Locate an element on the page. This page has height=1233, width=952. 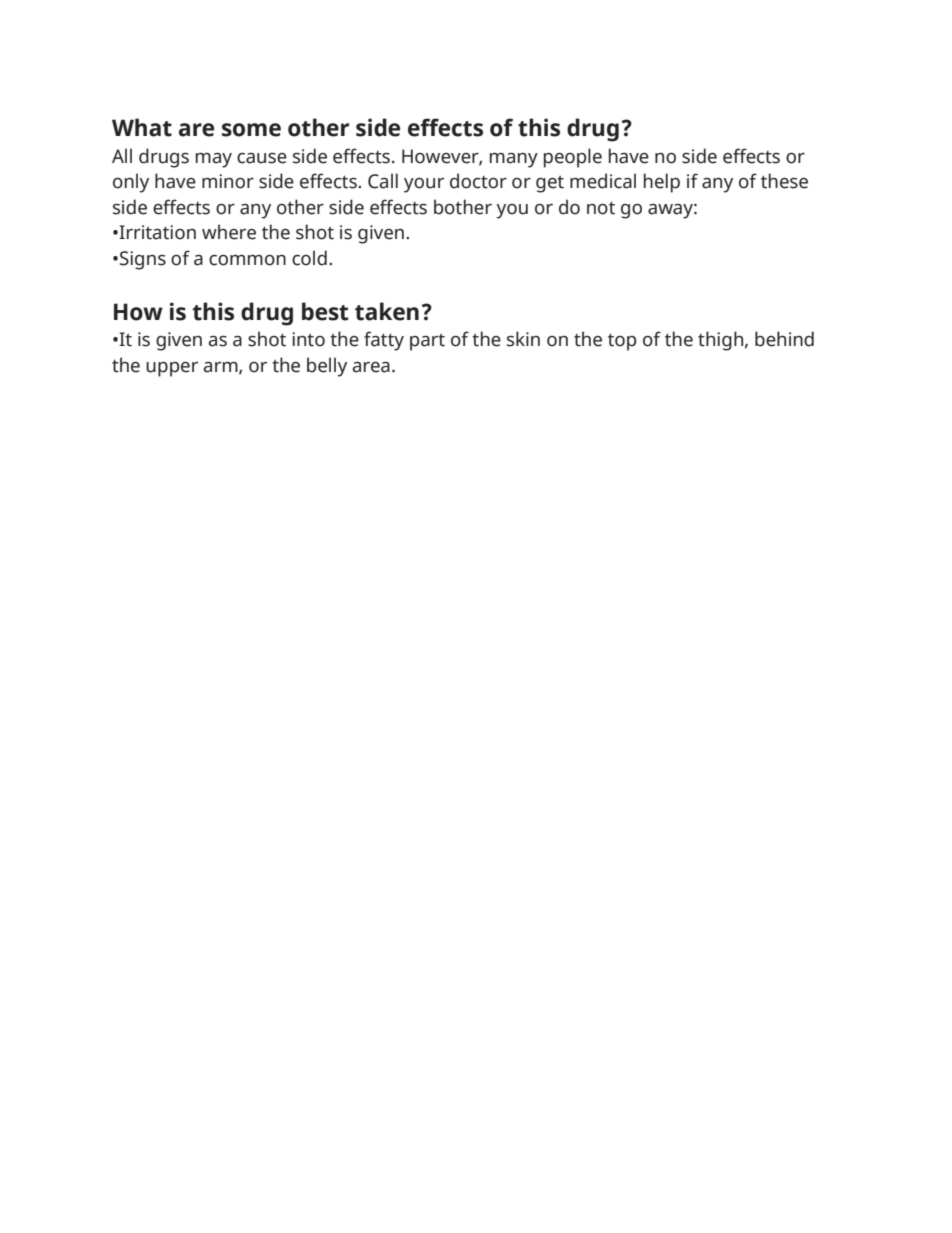
behind is located at coordinates (784, 339).
